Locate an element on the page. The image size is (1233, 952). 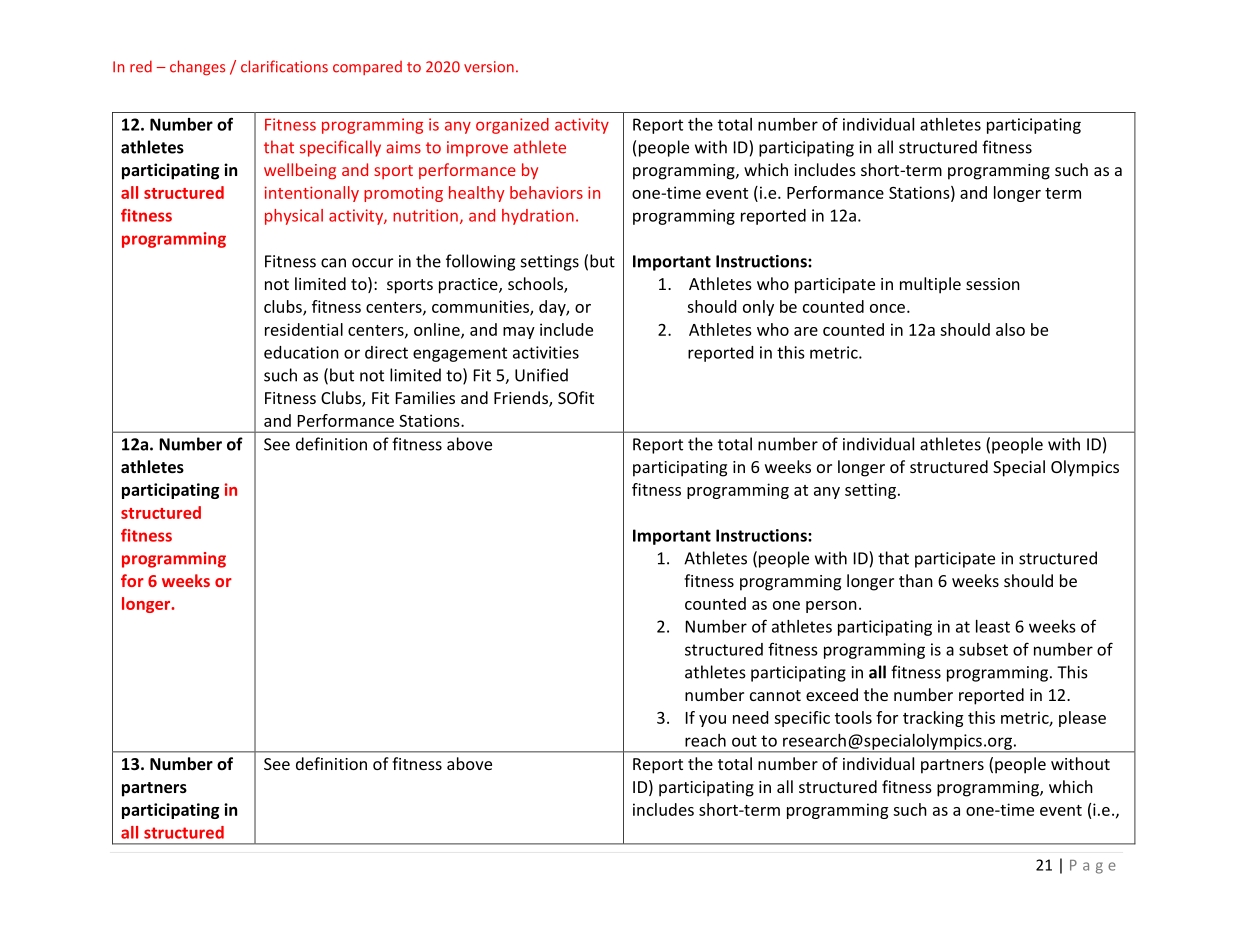
also is located at coordinates (1010, 329).
